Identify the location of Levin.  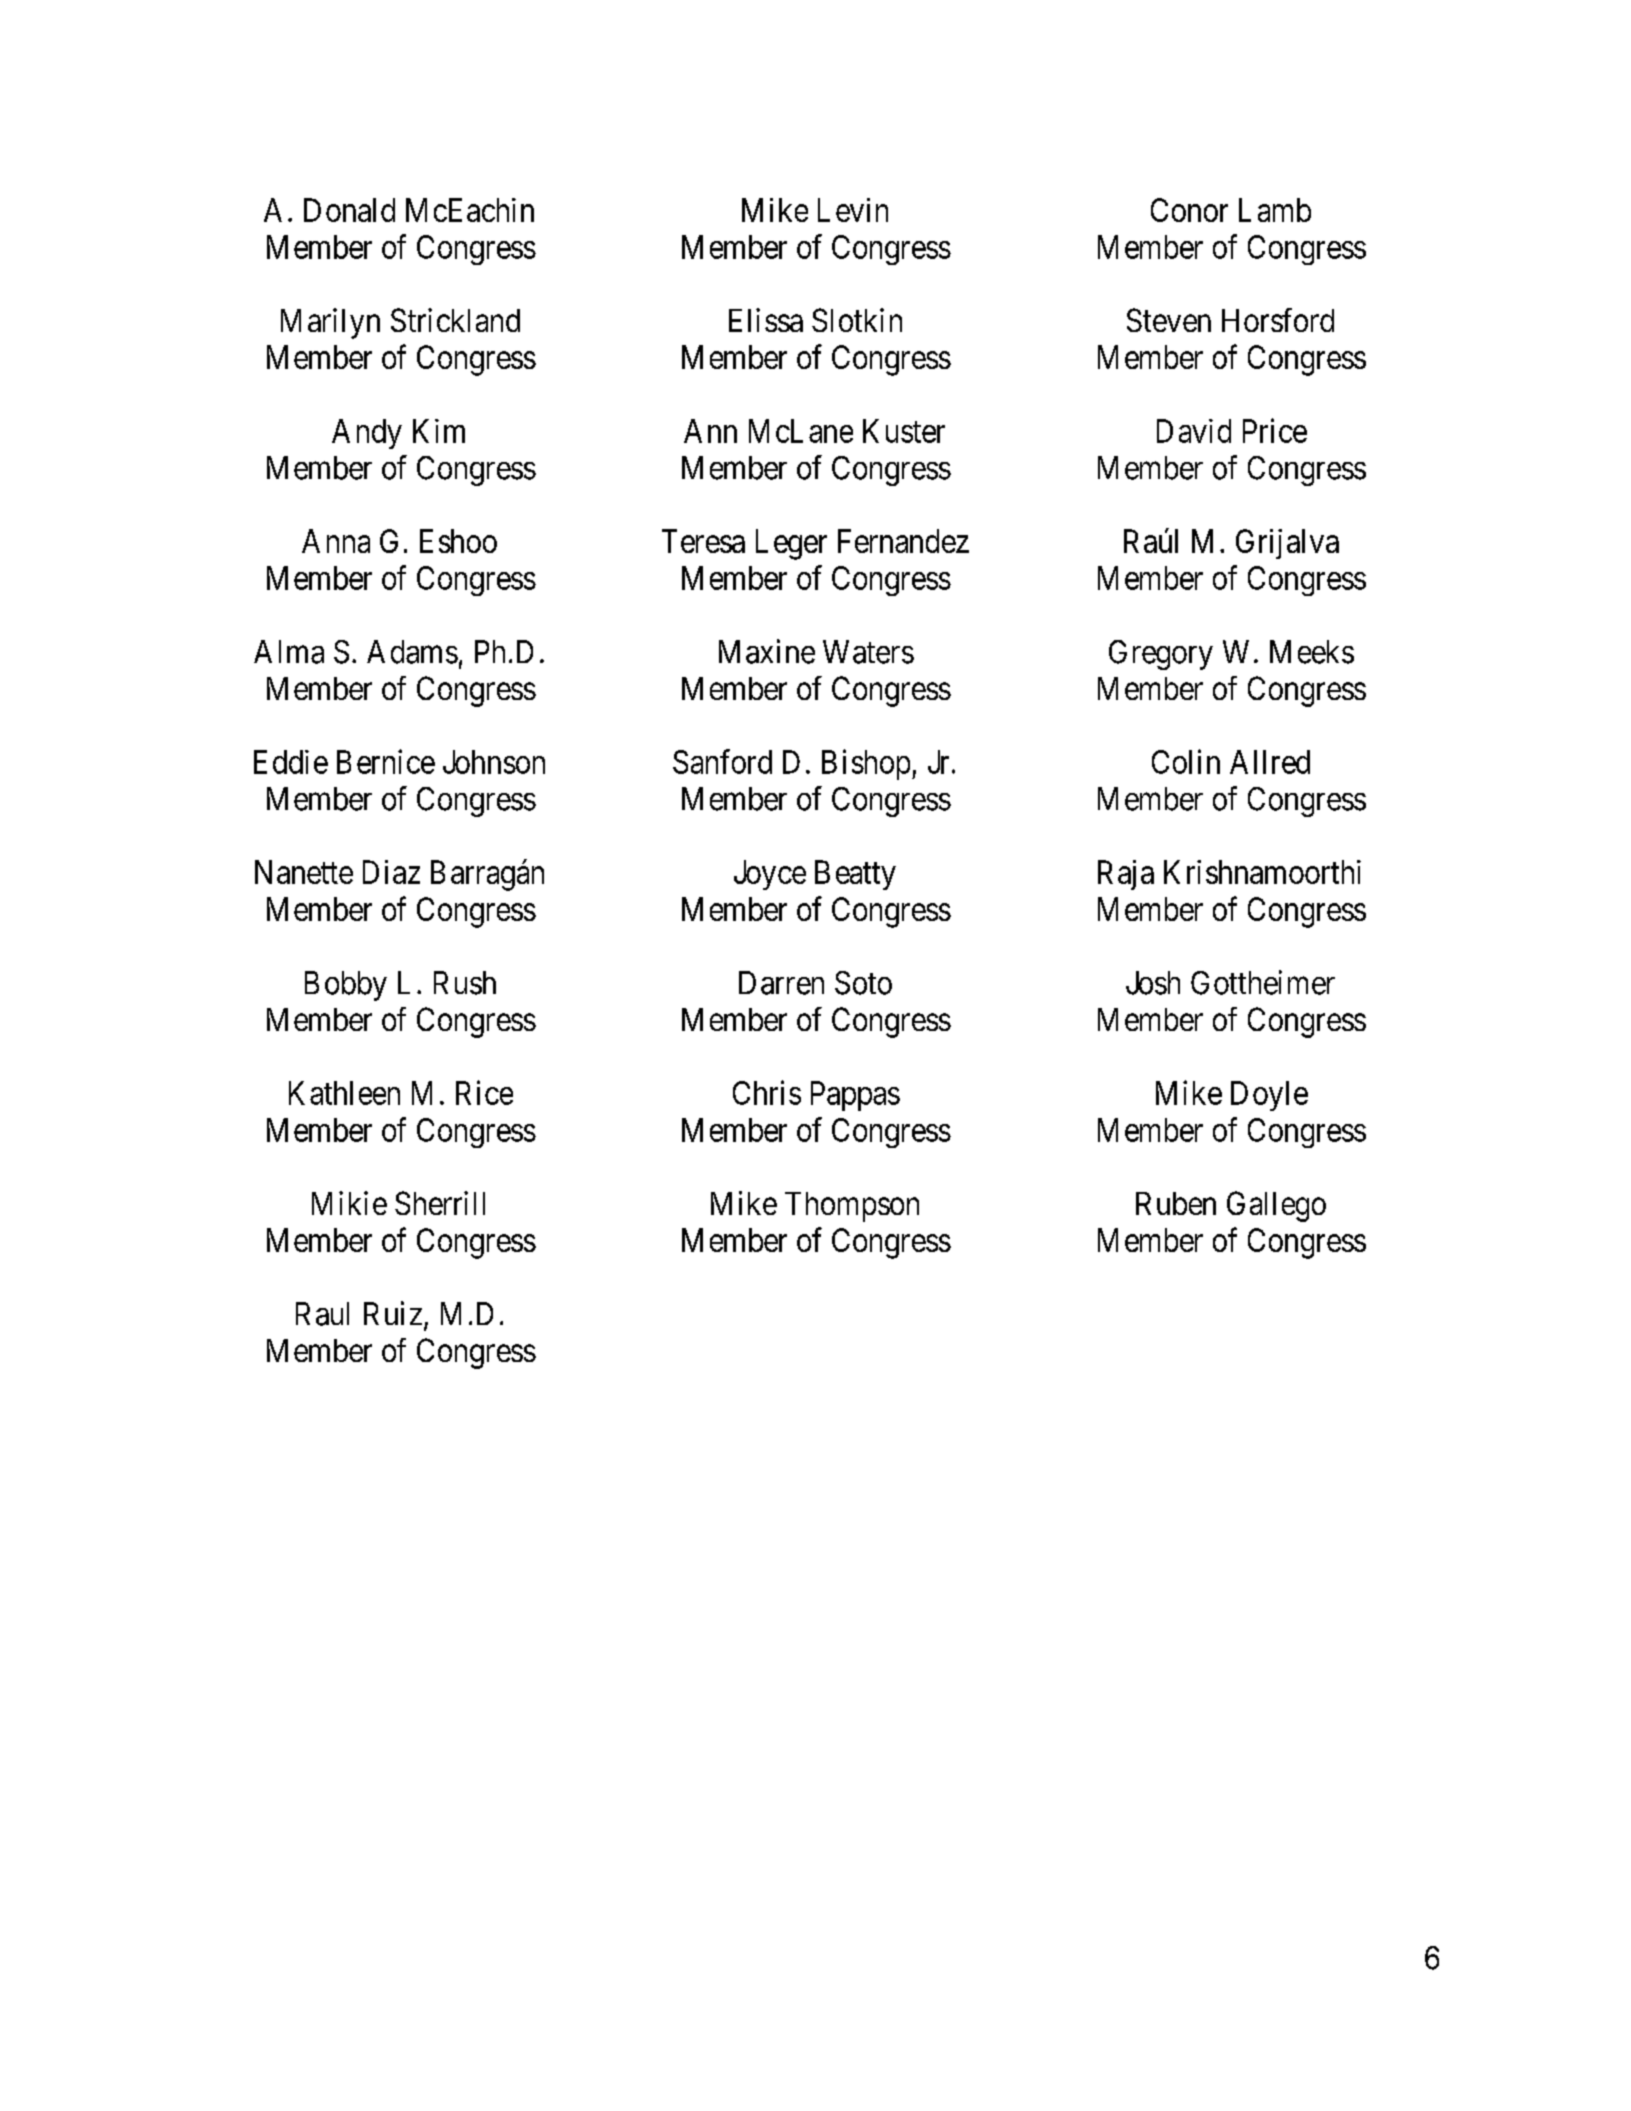
(853, 210).
